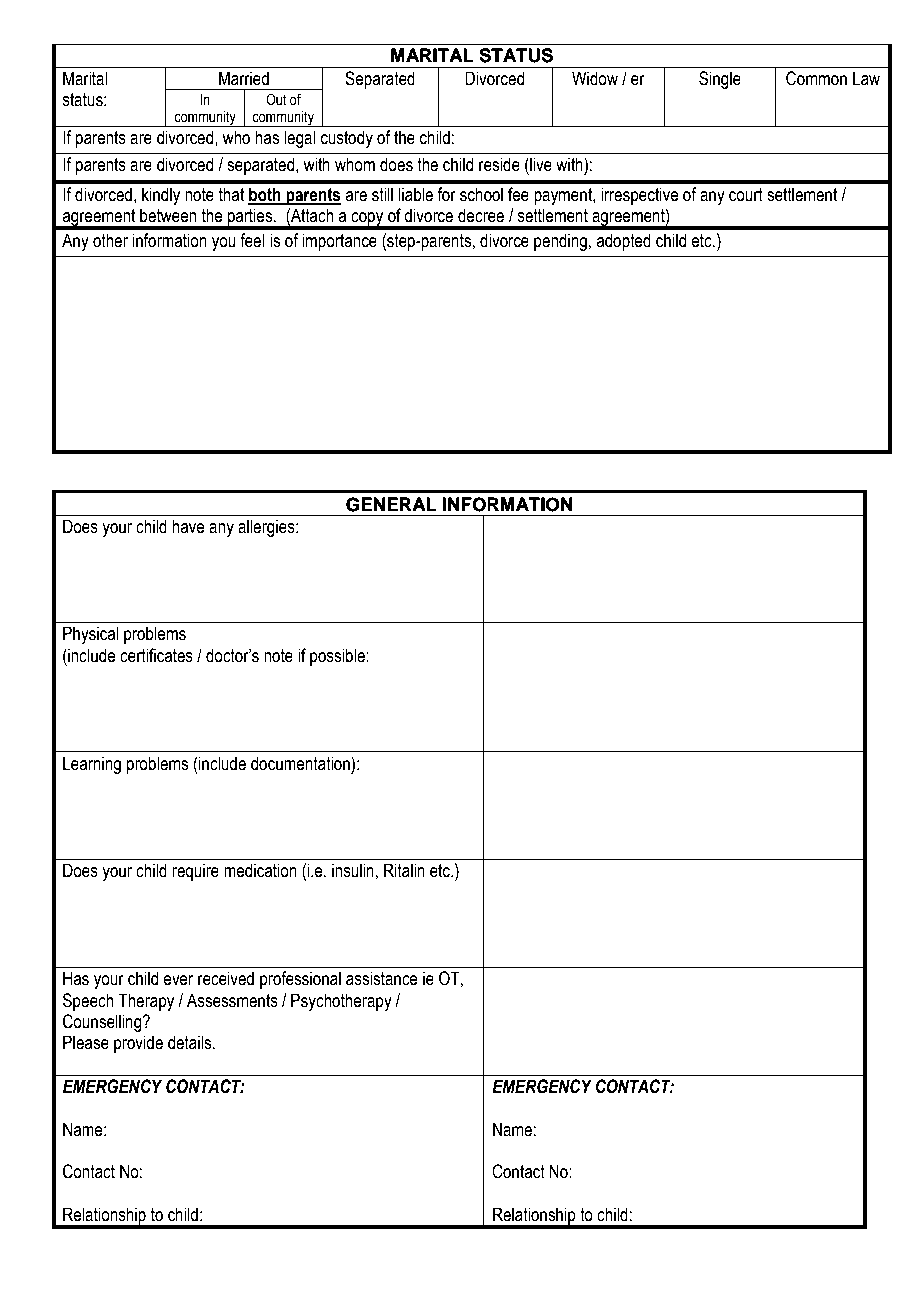 Image resolution: width=924 pixels, height=1308 pixels. Describe the element at coordinates (156, 655) in the screenshot. I see `certificates` at that location.
